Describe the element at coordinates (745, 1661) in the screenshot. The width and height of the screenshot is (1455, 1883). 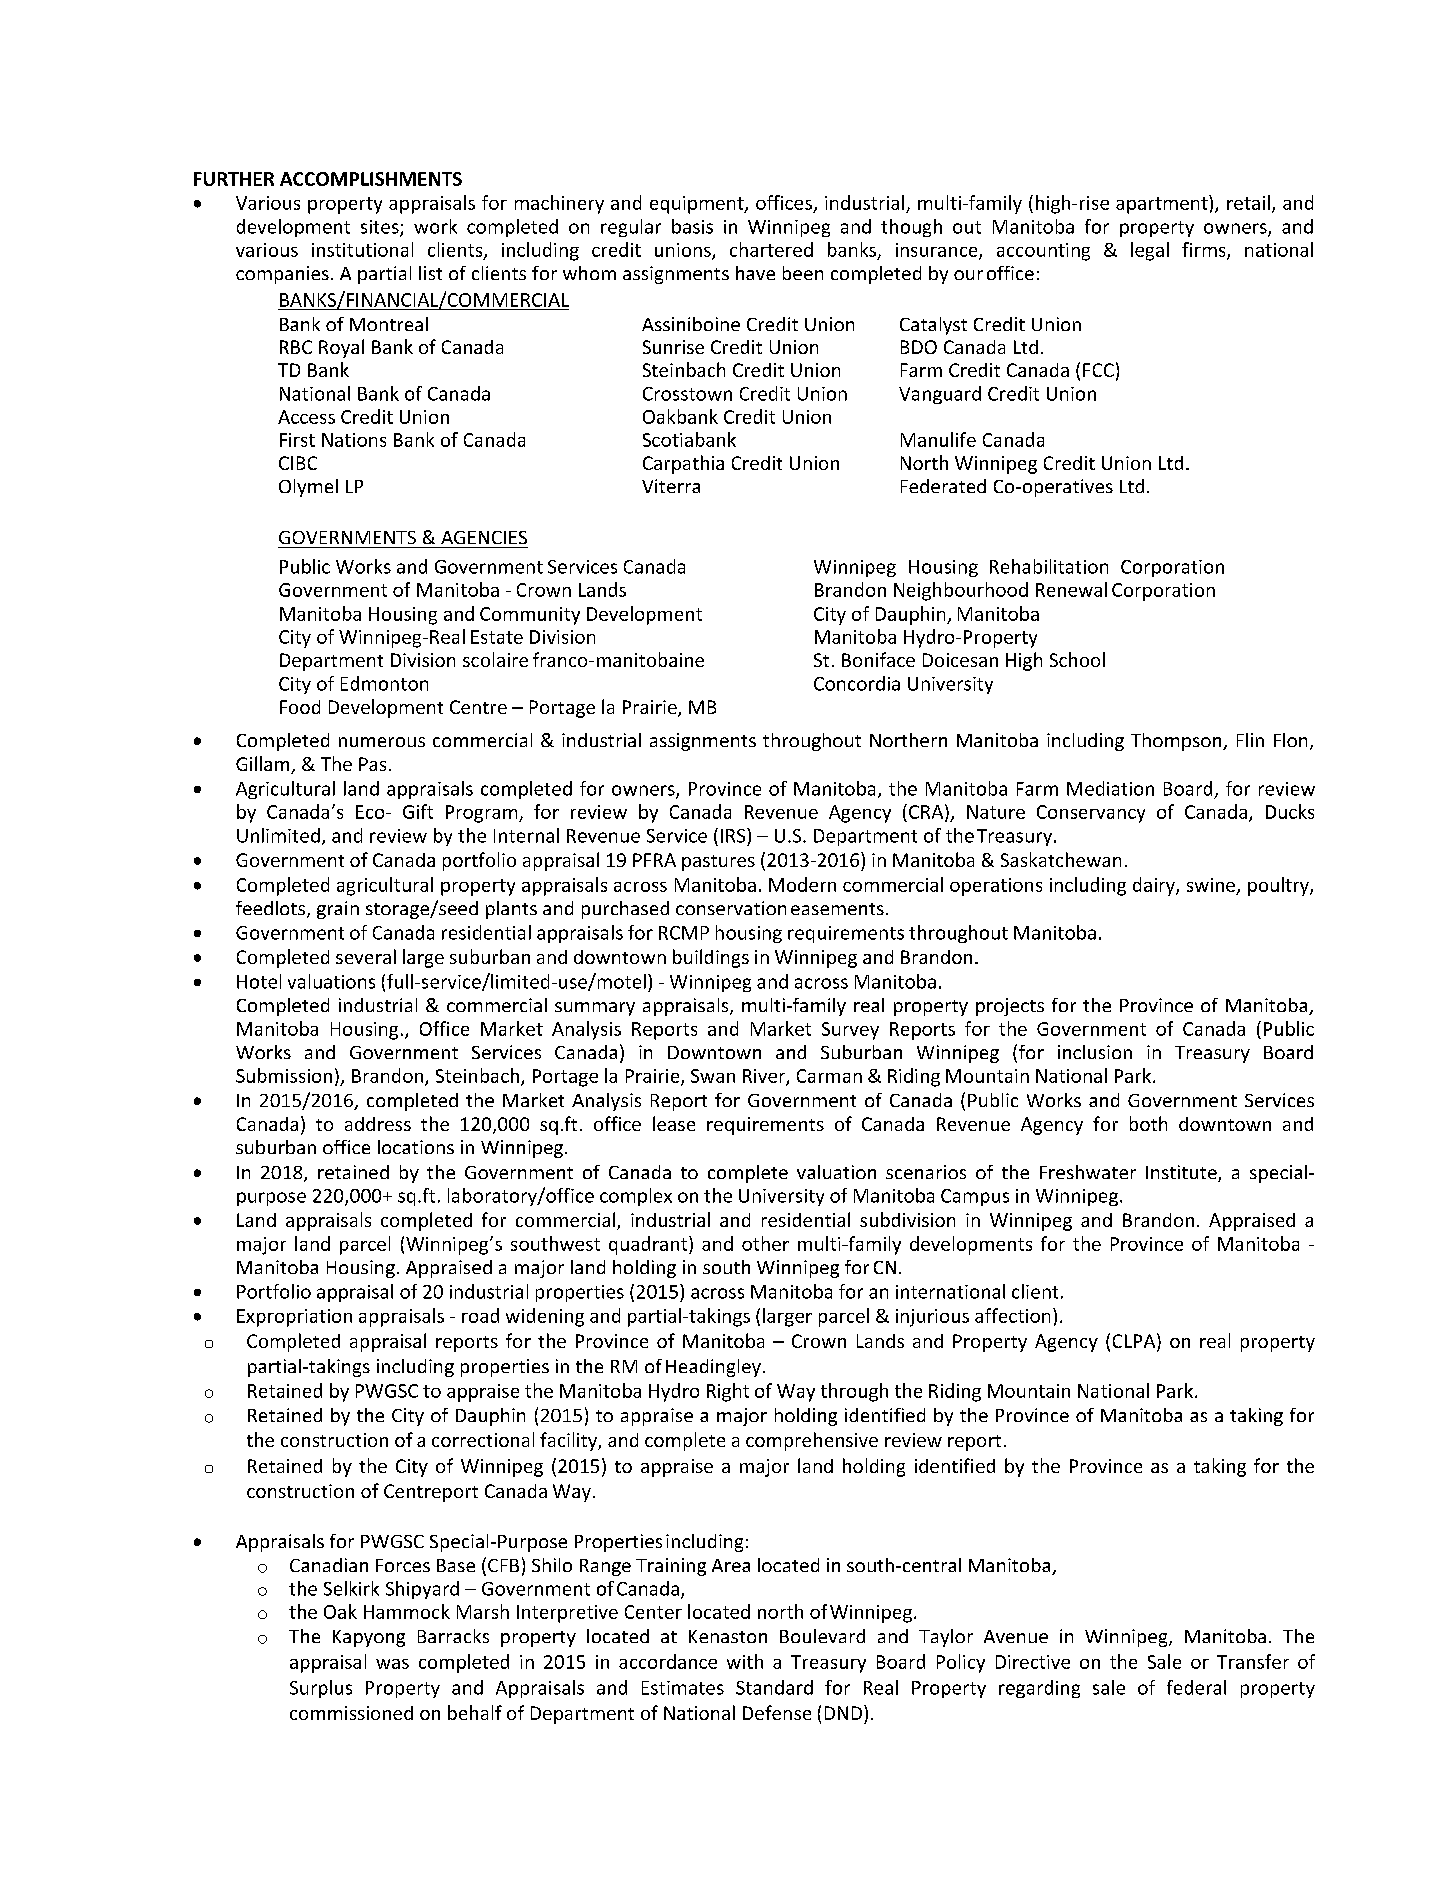
I see `with` at that location.
